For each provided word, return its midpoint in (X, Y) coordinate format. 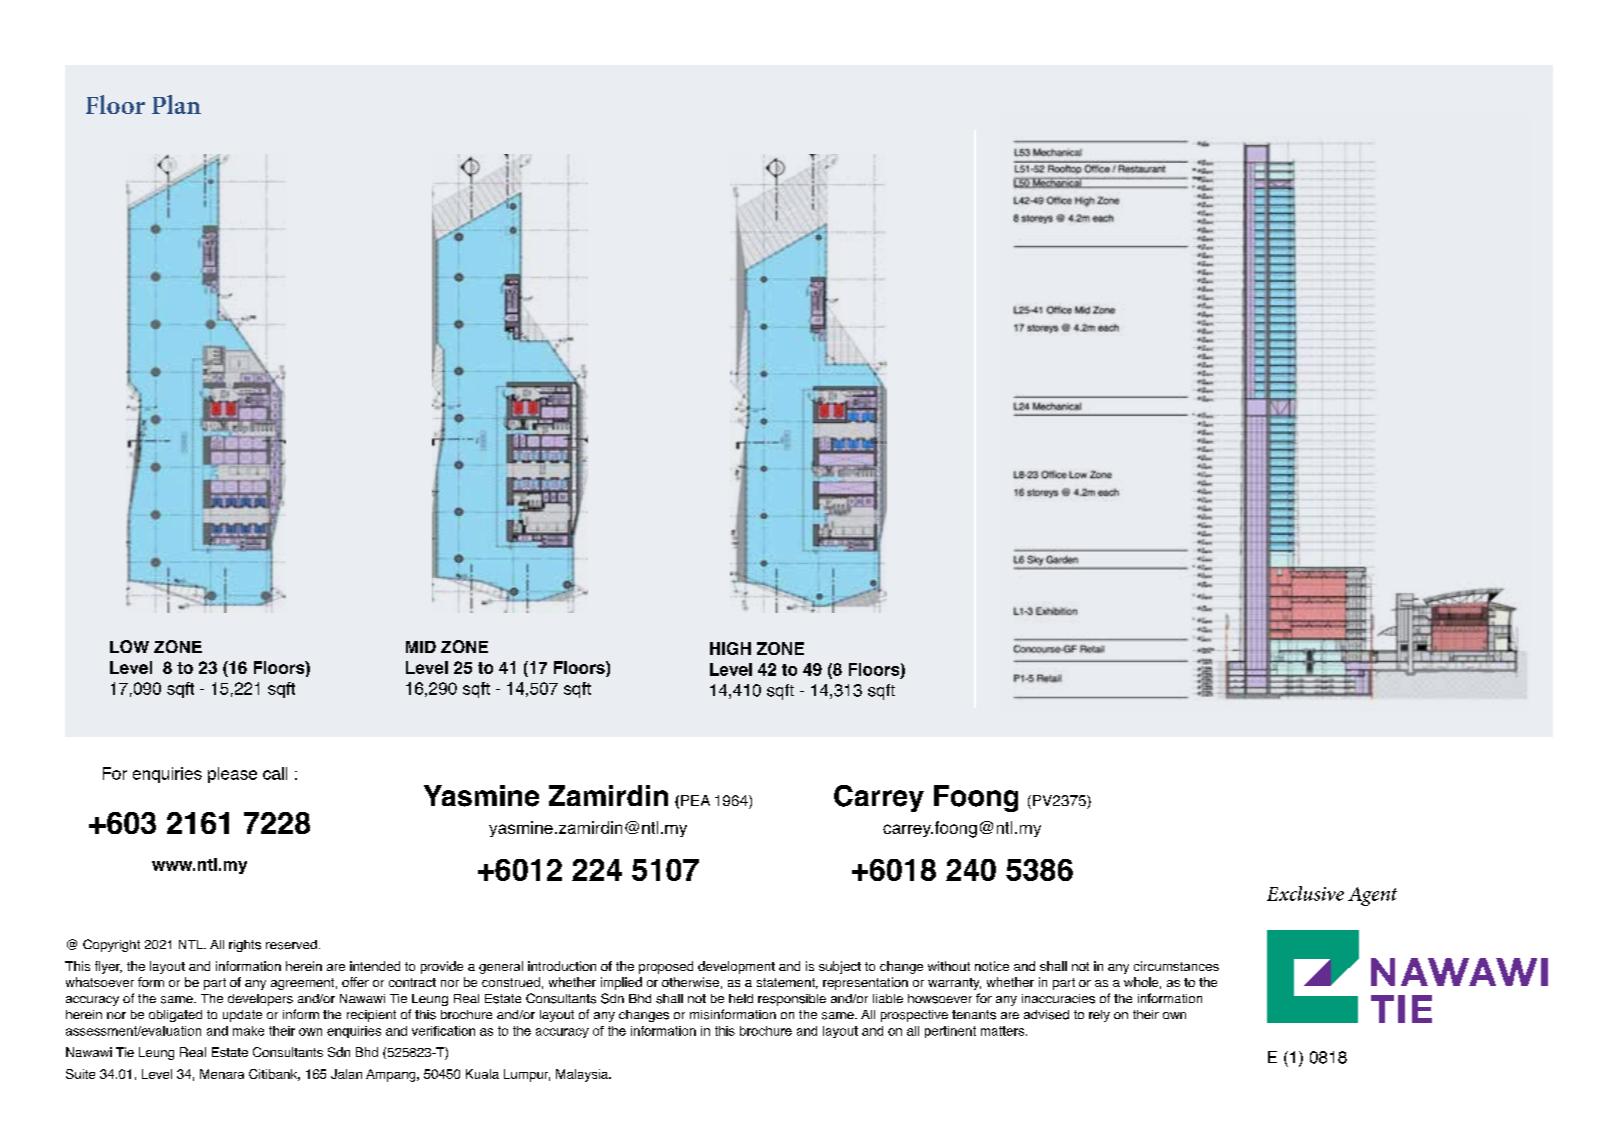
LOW (129, 646)
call (275, 773)
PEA (695, 800)
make (248, 1031)
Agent (1372, 896)
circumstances (1176, 966)
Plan (176, 104)
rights (245, 946)
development (736, 967)
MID (421, 647)
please (232, 775)
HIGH (730, 648)
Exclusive (1305, 893)
